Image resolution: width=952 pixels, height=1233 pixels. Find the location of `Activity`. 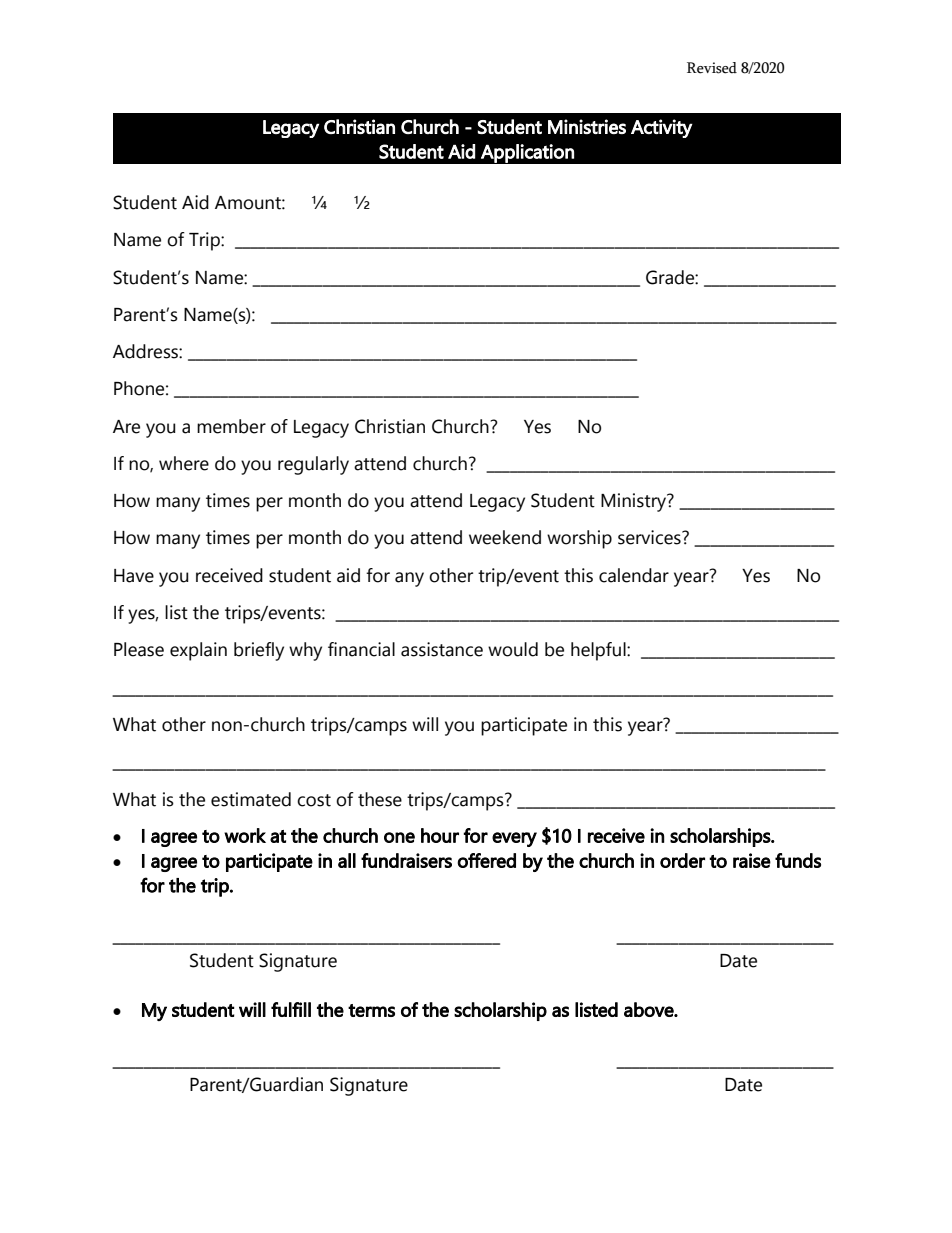

Activity is located at coordinates (662, 128).
